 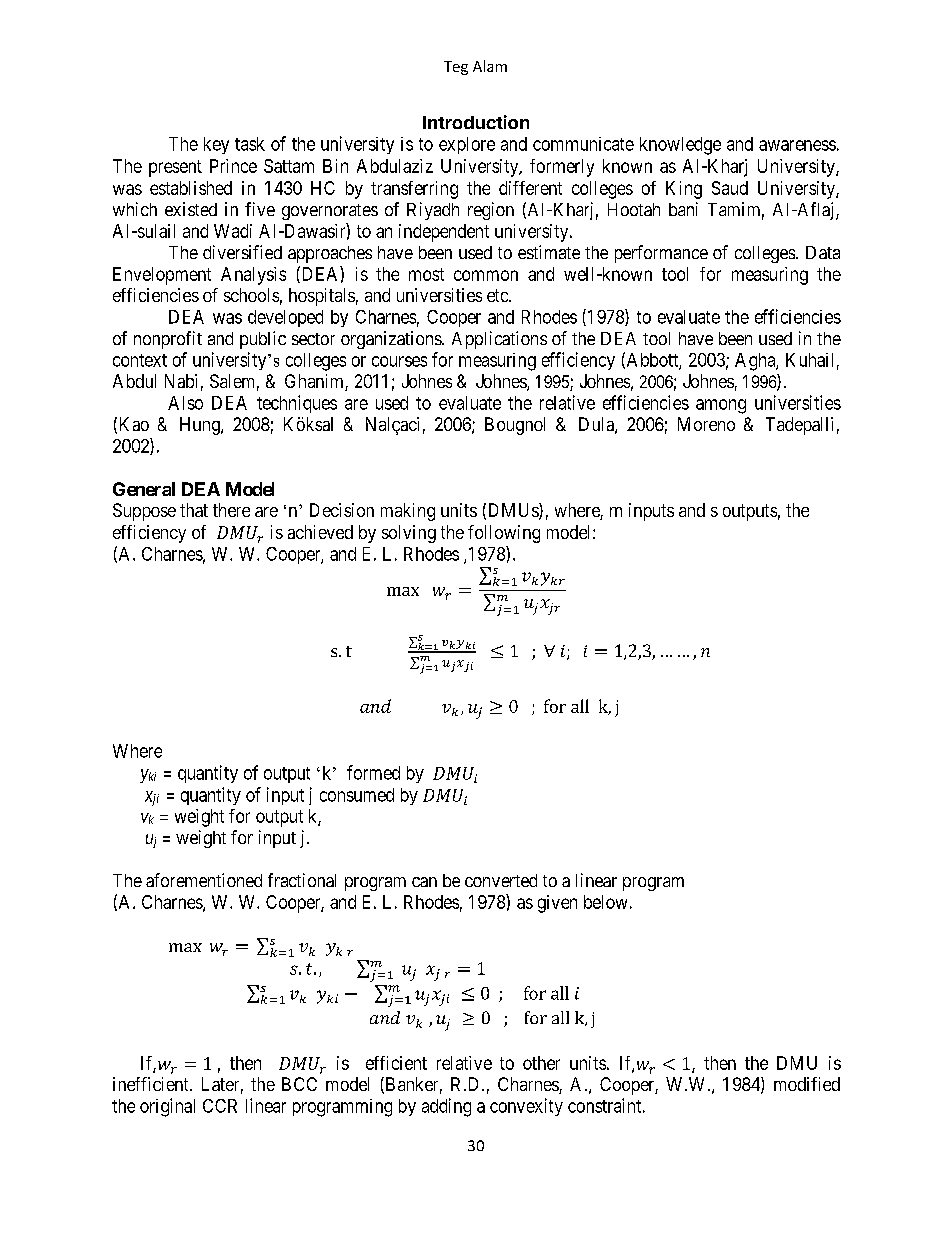 What do you see at coordinates (504, 534) in the screenshot?
I see `following` at bounding box center [504, 534].
